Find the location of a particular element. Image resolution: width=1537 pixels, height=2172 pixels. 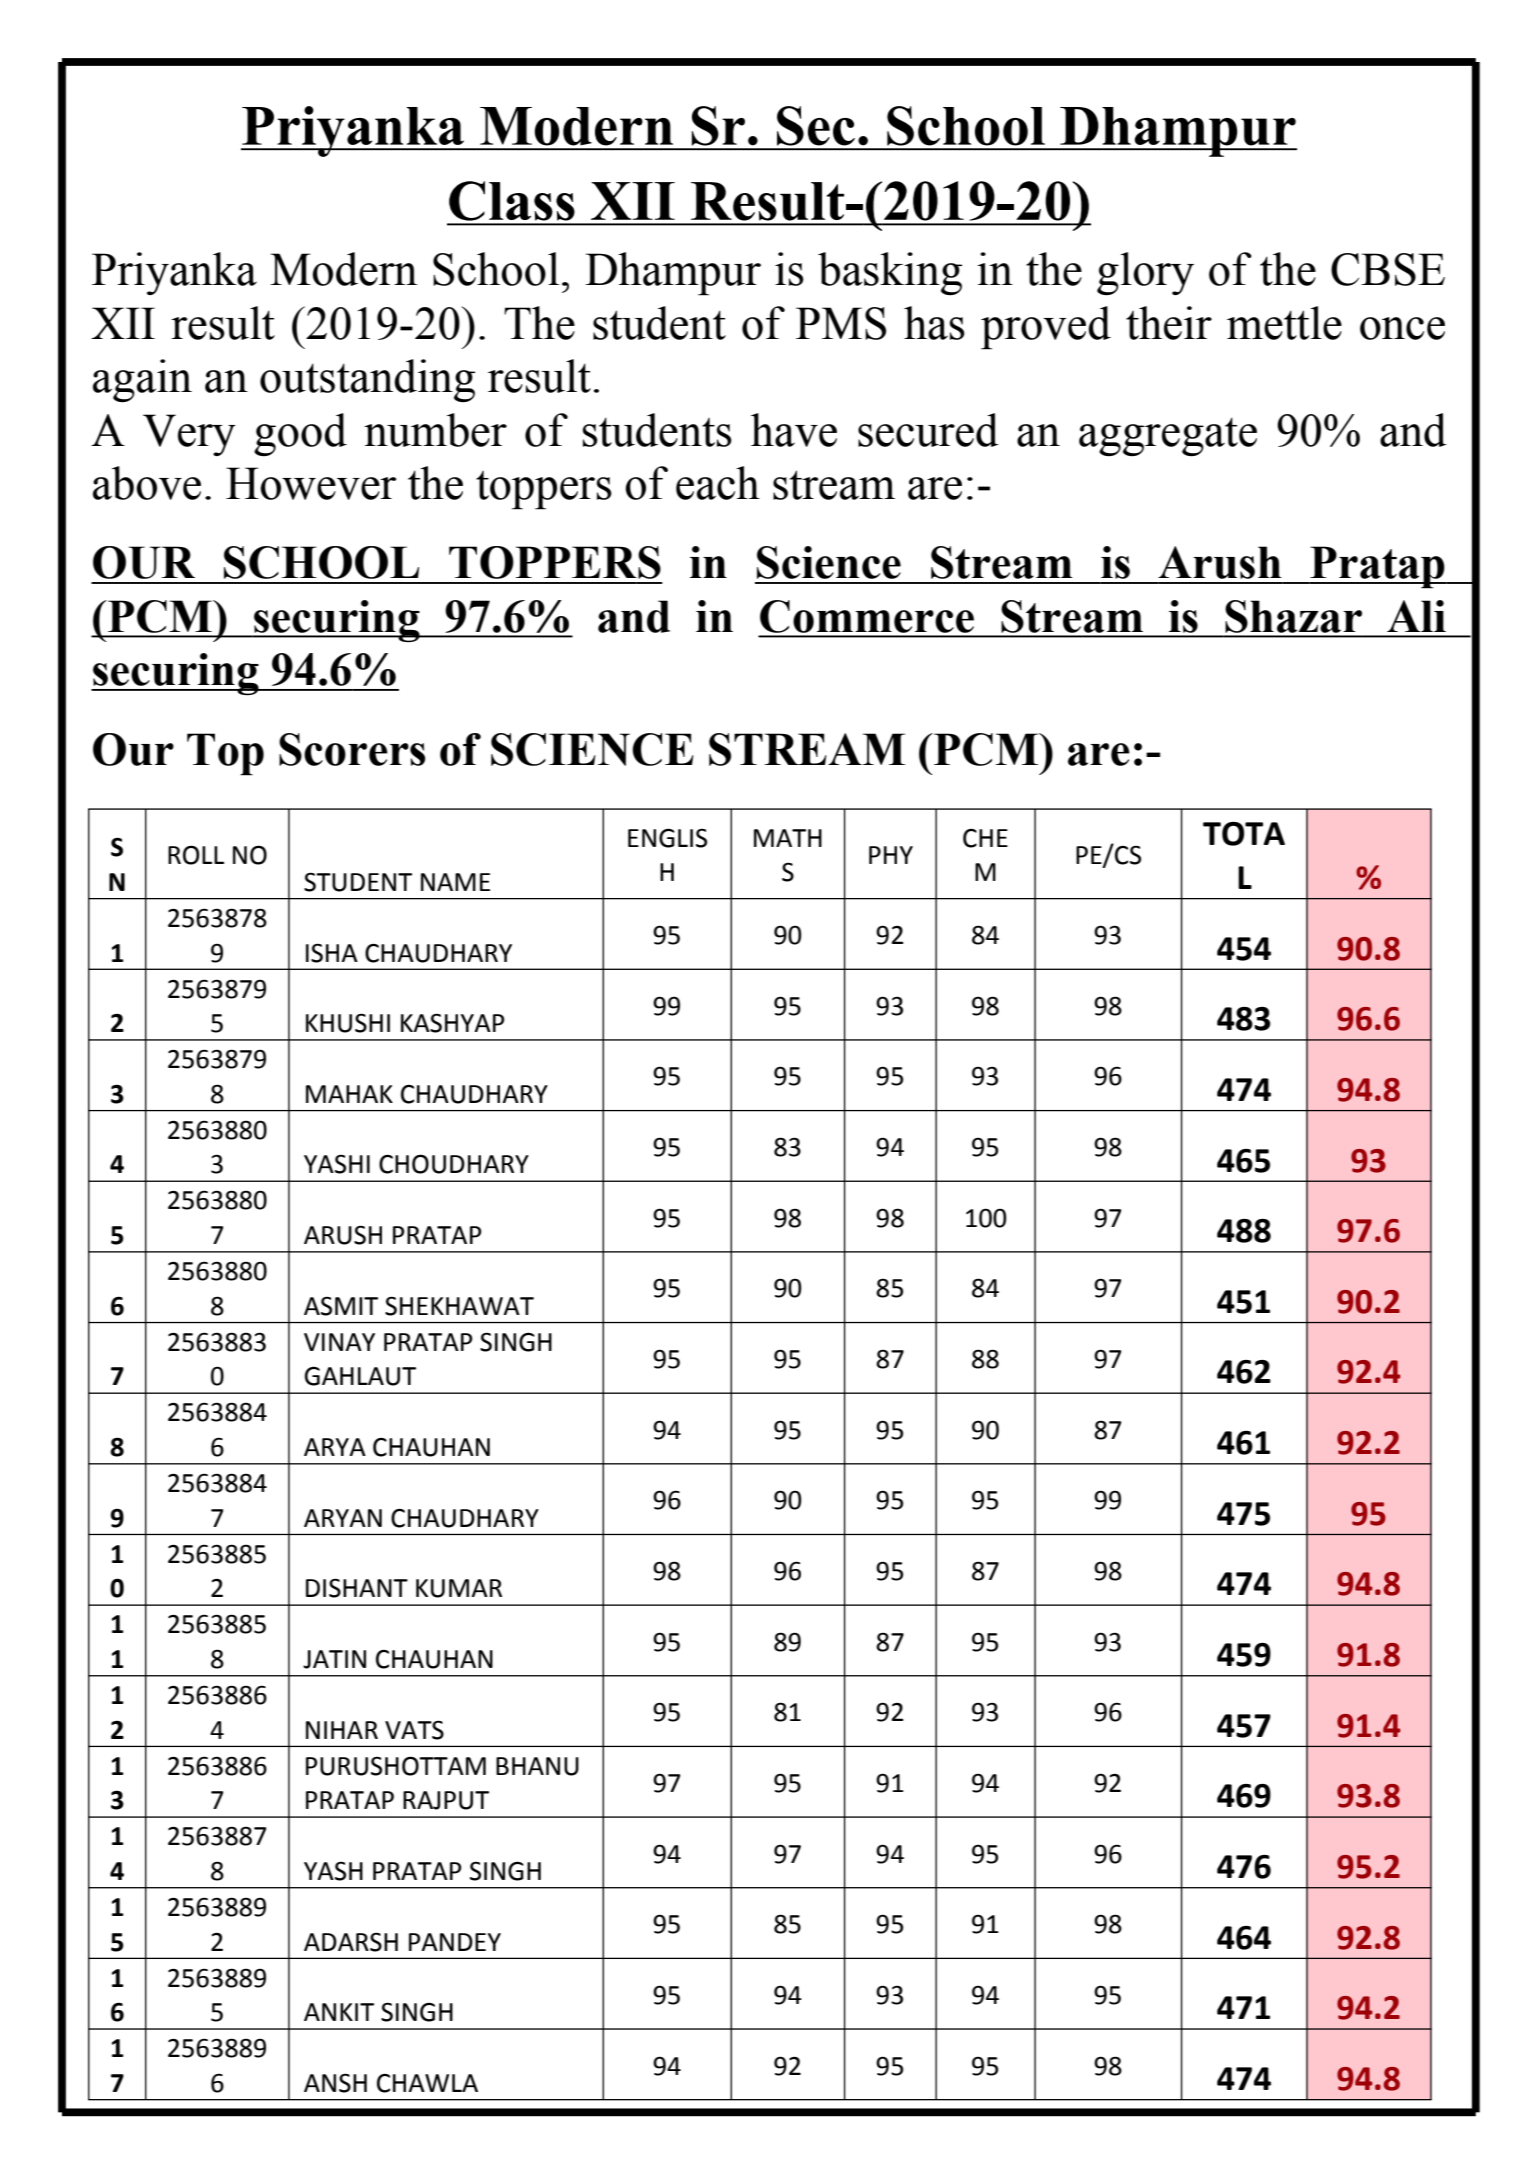

TOTA is located at coordinates (1244, 834).
